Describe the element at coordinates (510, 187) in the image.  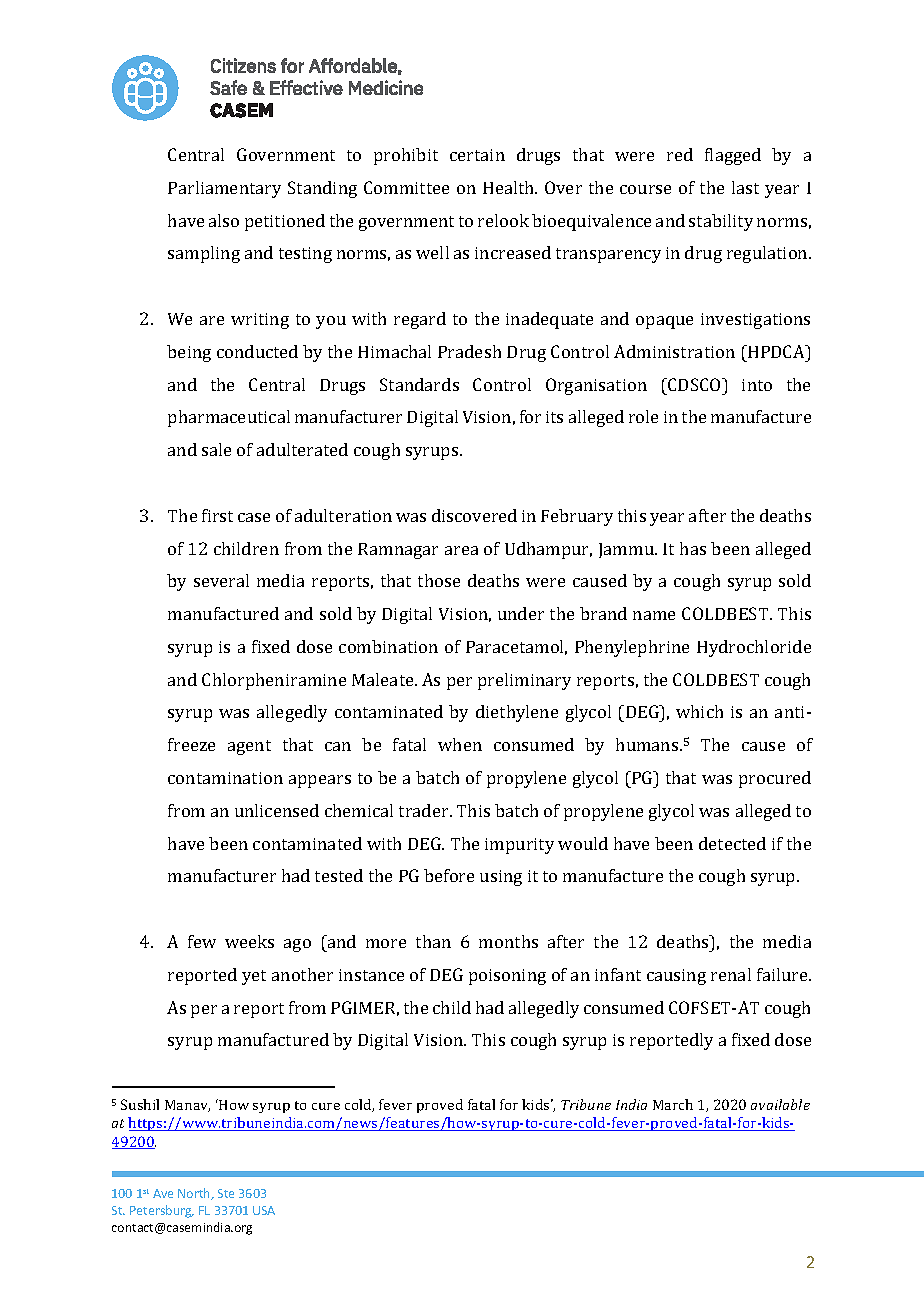
I see `Health` at that location.
